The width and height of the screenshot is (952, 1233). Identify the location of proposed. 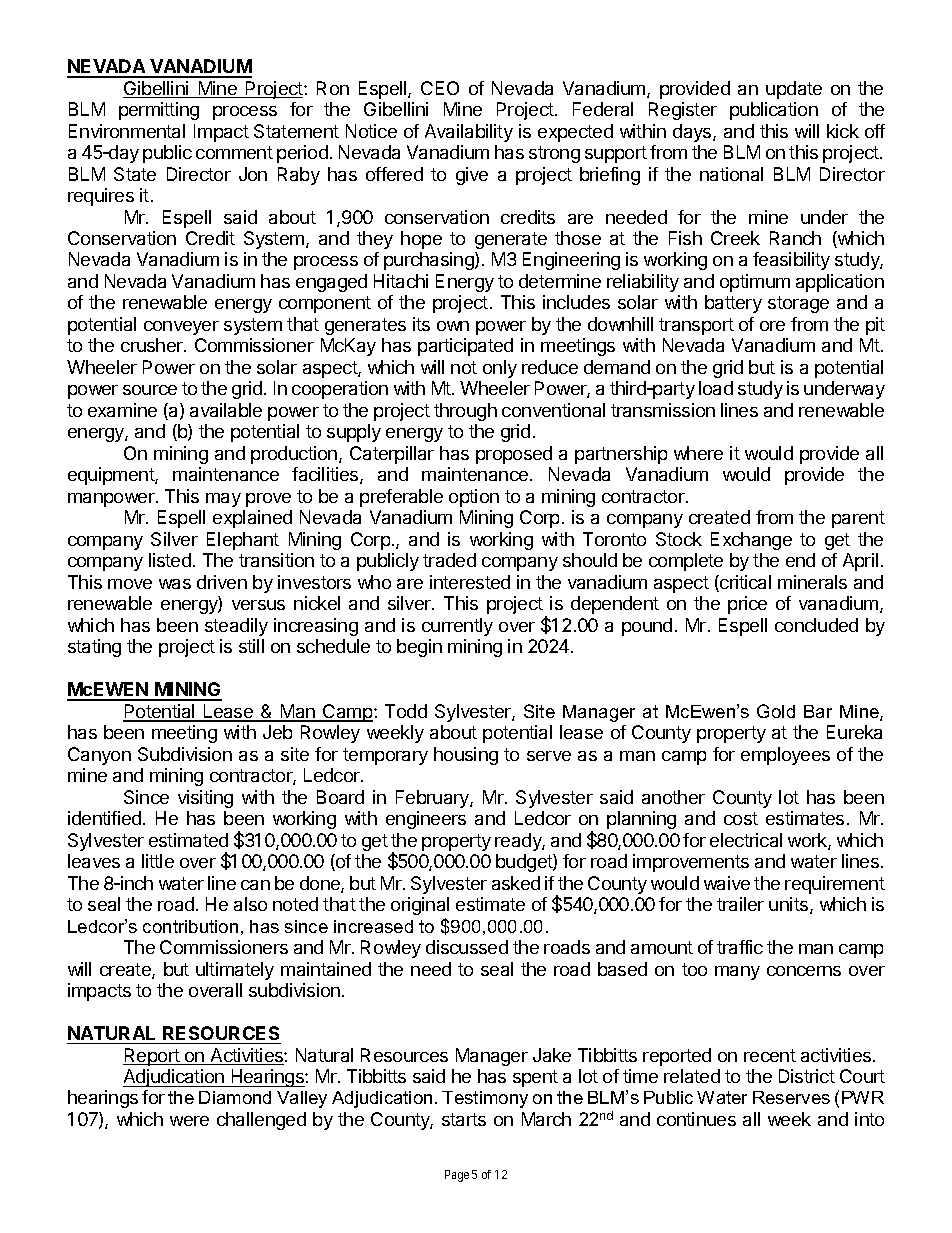
(514, 455).
